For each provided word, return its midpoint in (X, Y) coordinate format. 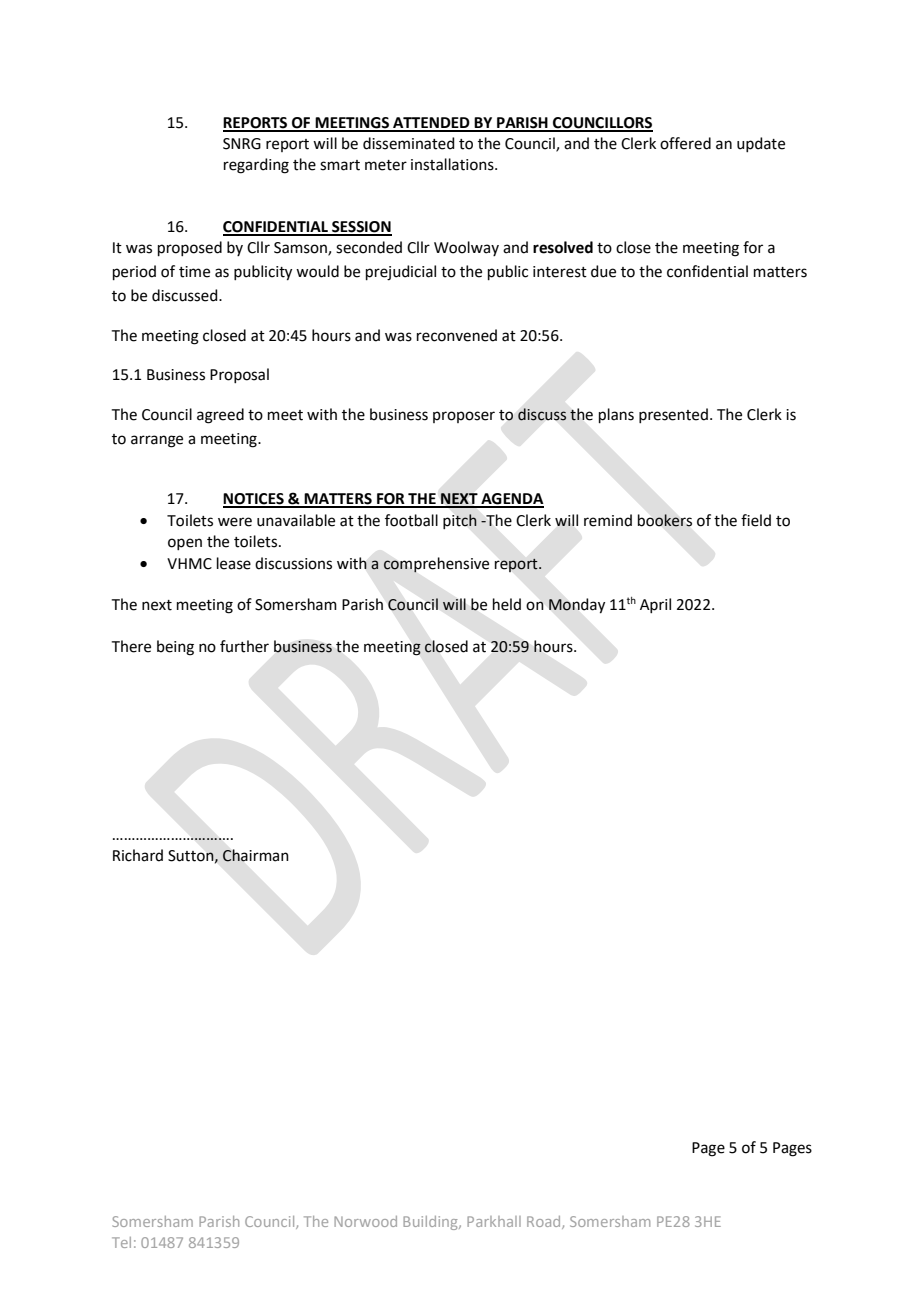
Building (431, 1223)
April (655, 605)
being (175, 648)
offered (685, 143)
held (507, 604)
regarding (256, 166)
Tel (121, 1242)
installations (453, 164)
